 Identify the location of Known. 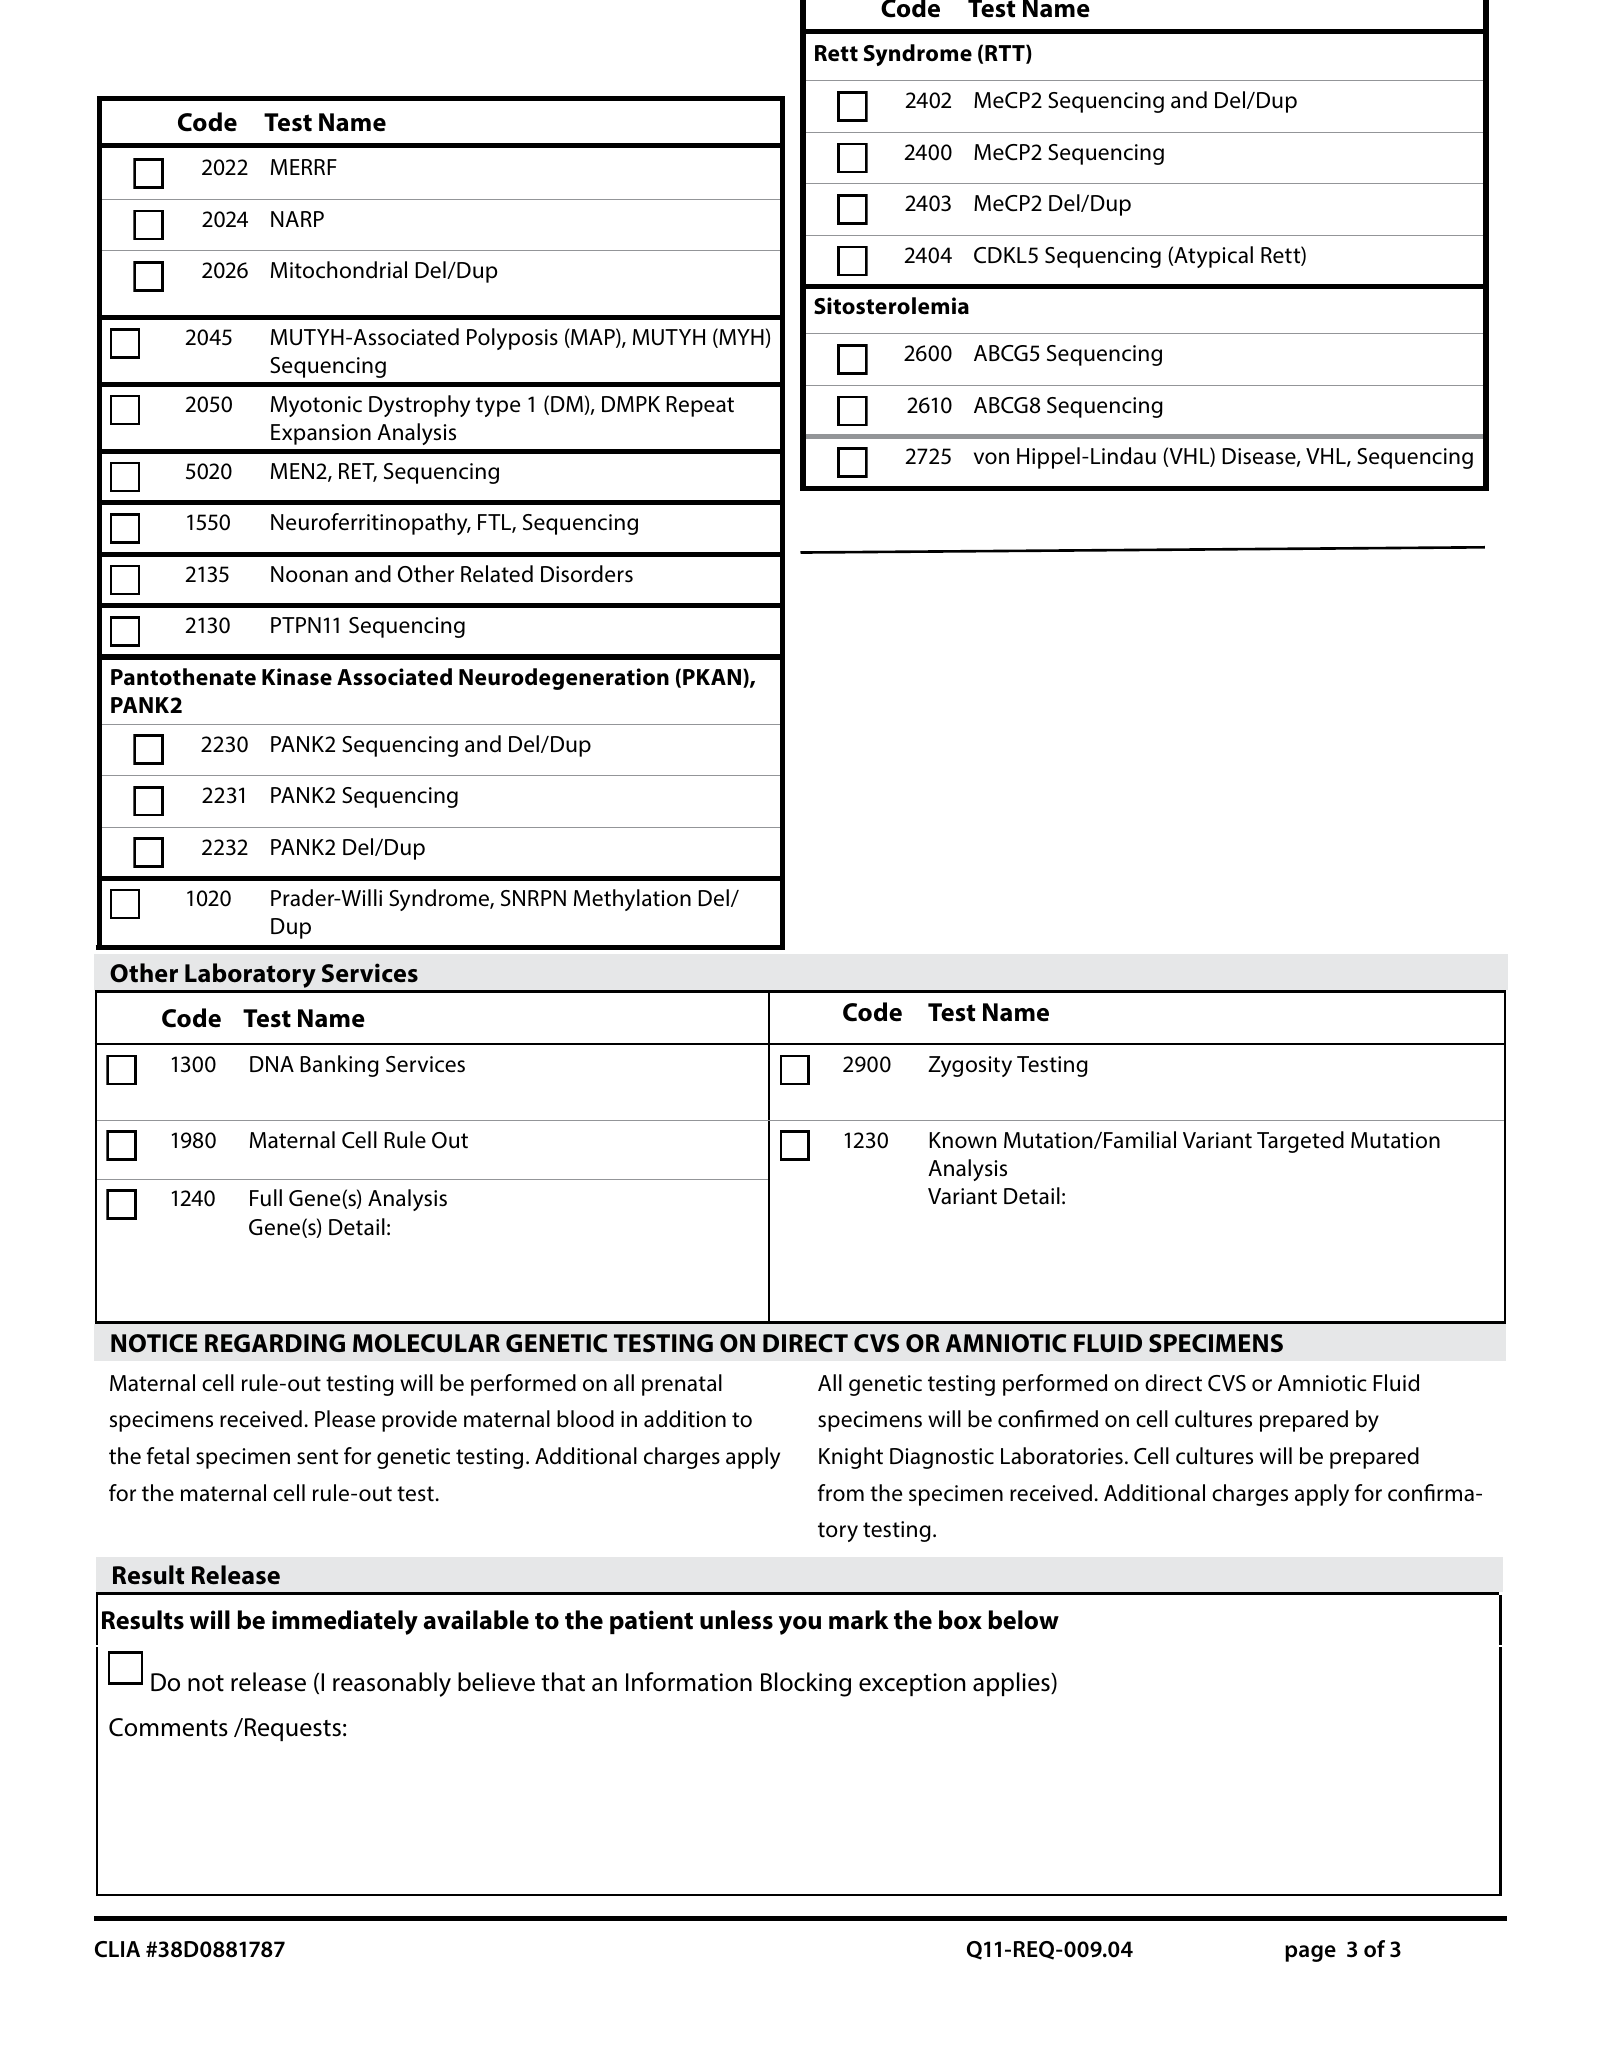
(962, 1140).
